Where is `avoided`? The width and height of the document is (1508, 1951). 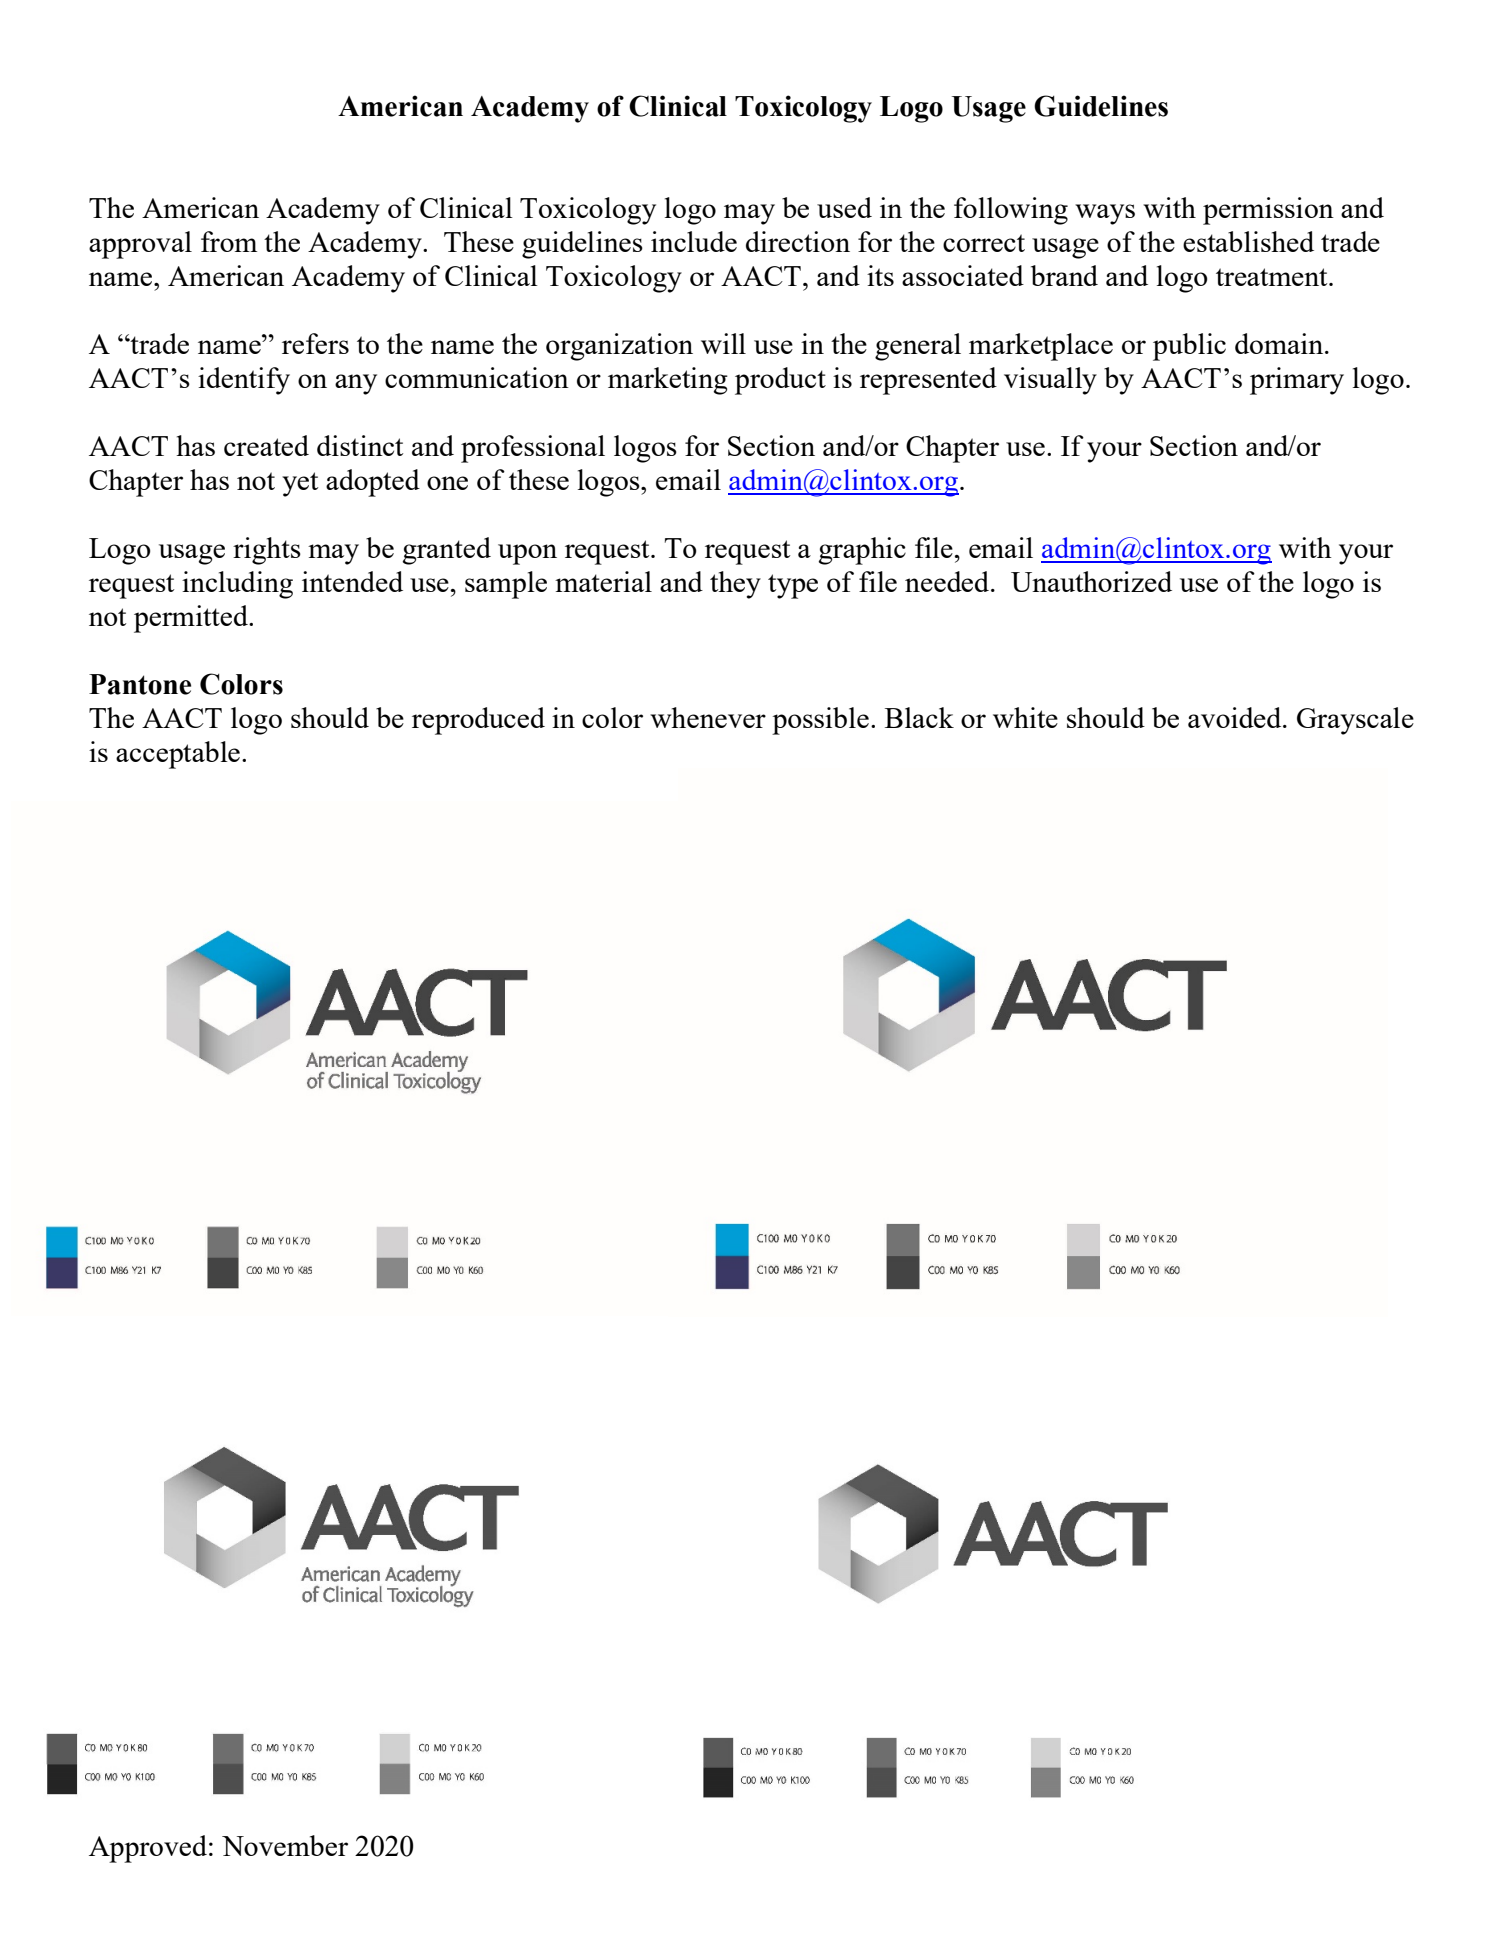 avoided is located at coordinates (1236, 717).
